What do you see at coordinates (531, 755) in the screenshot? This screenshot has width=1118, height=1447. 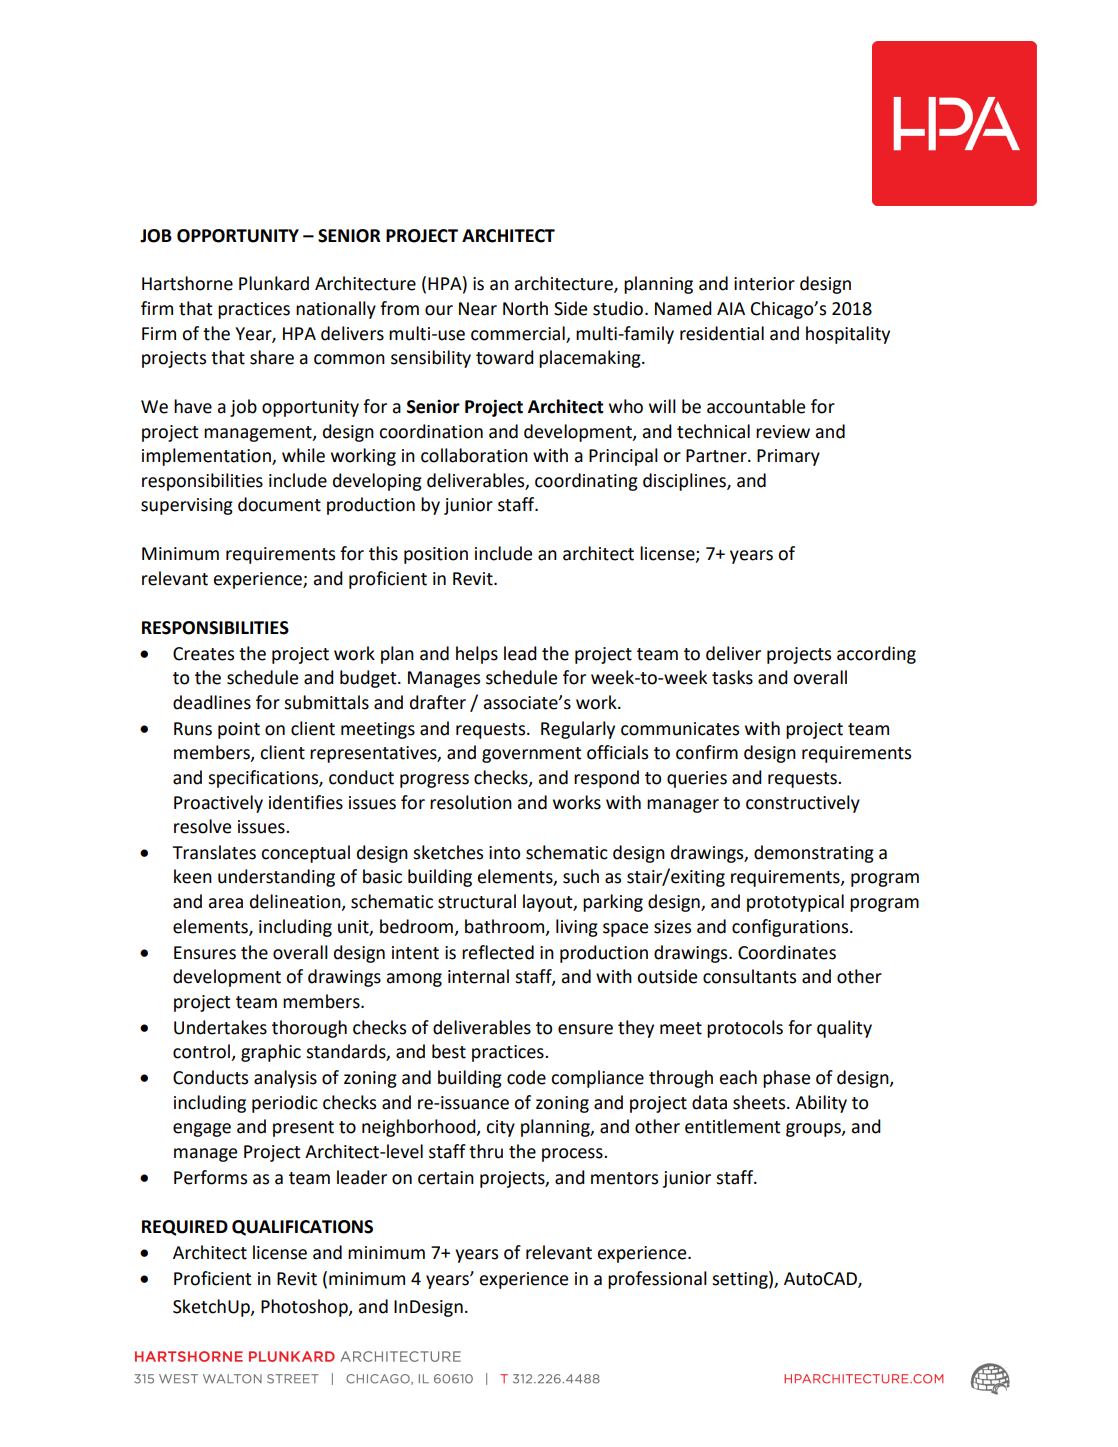 I see `government` at bounding box center [531, 755].
